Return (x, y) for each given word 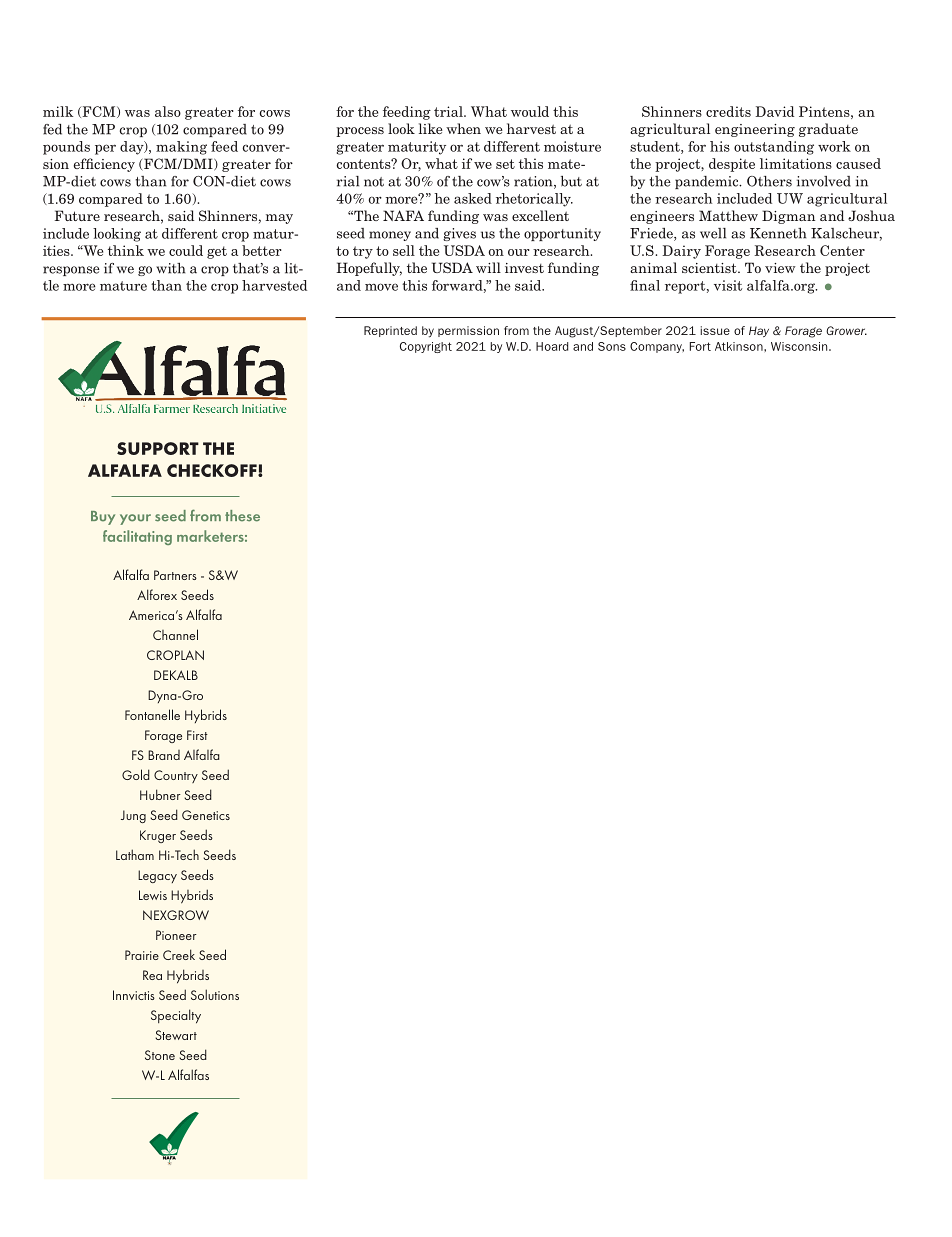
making (181, 148)
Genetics (206, 815)
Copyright (426, 347)
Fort (700, 346)
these (242, 516)
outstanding (774, 148)
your (135, 519)
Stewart (176, 1035)
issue (715, 330)
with (170, 268)
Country (176, 776)
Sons (612, 346)
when (463, 128)
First (197, 735)
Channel (175, 634)
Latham (135, 854)
